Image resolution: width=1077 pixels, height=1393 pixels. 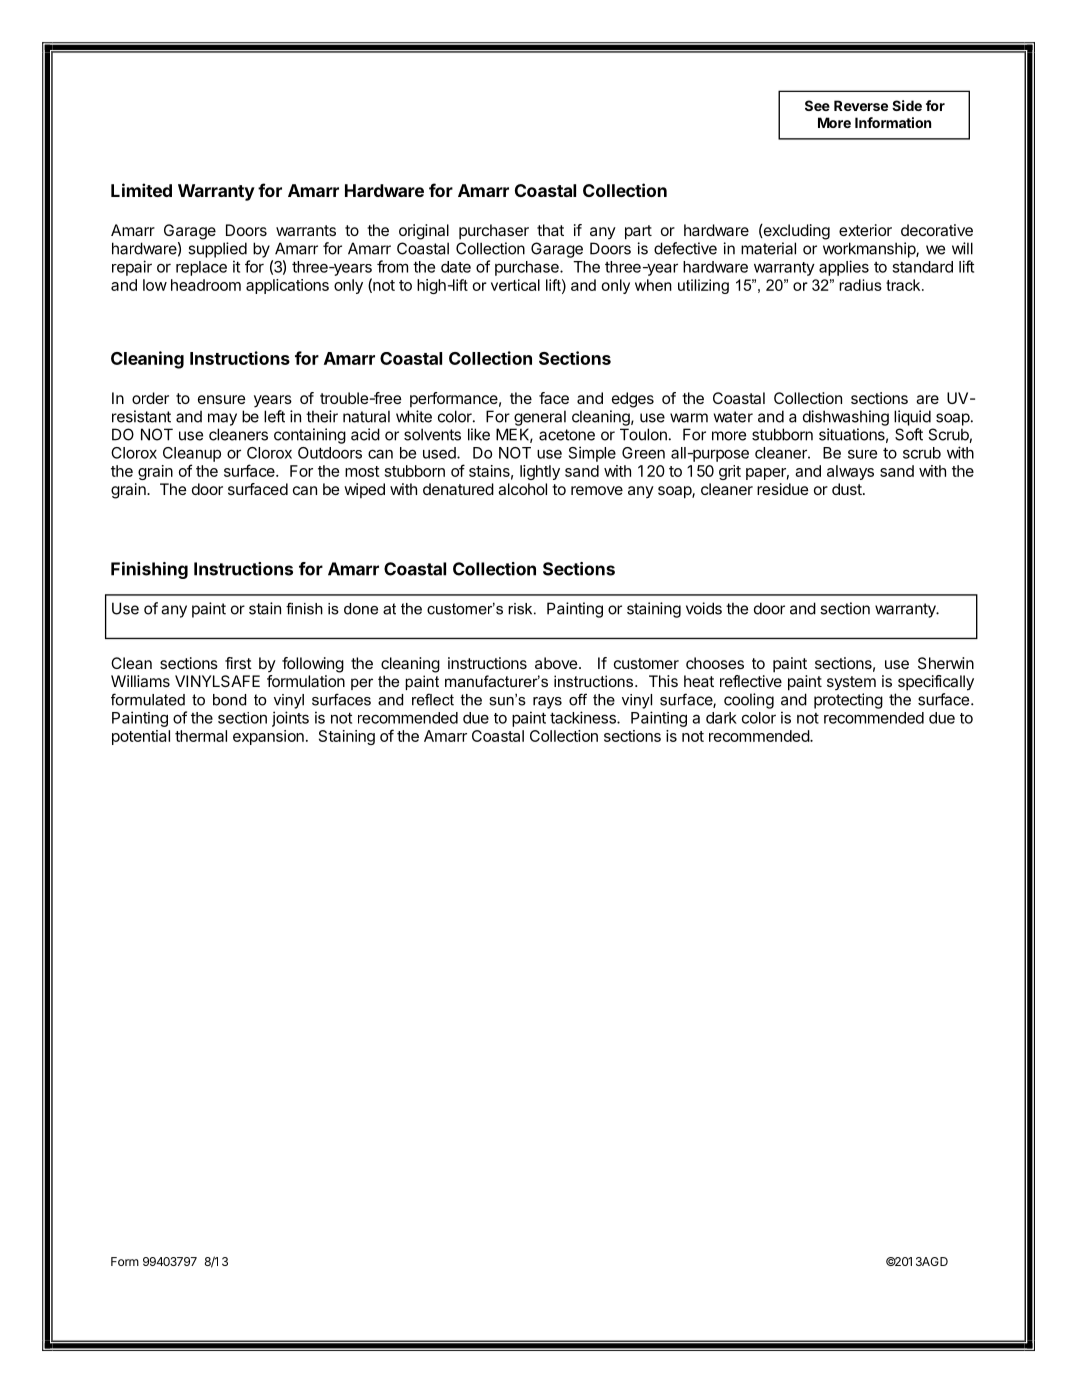 What do you see at coordinates (141, 190) in the document?
I see `Limited` at bounding box center [141, 190].
